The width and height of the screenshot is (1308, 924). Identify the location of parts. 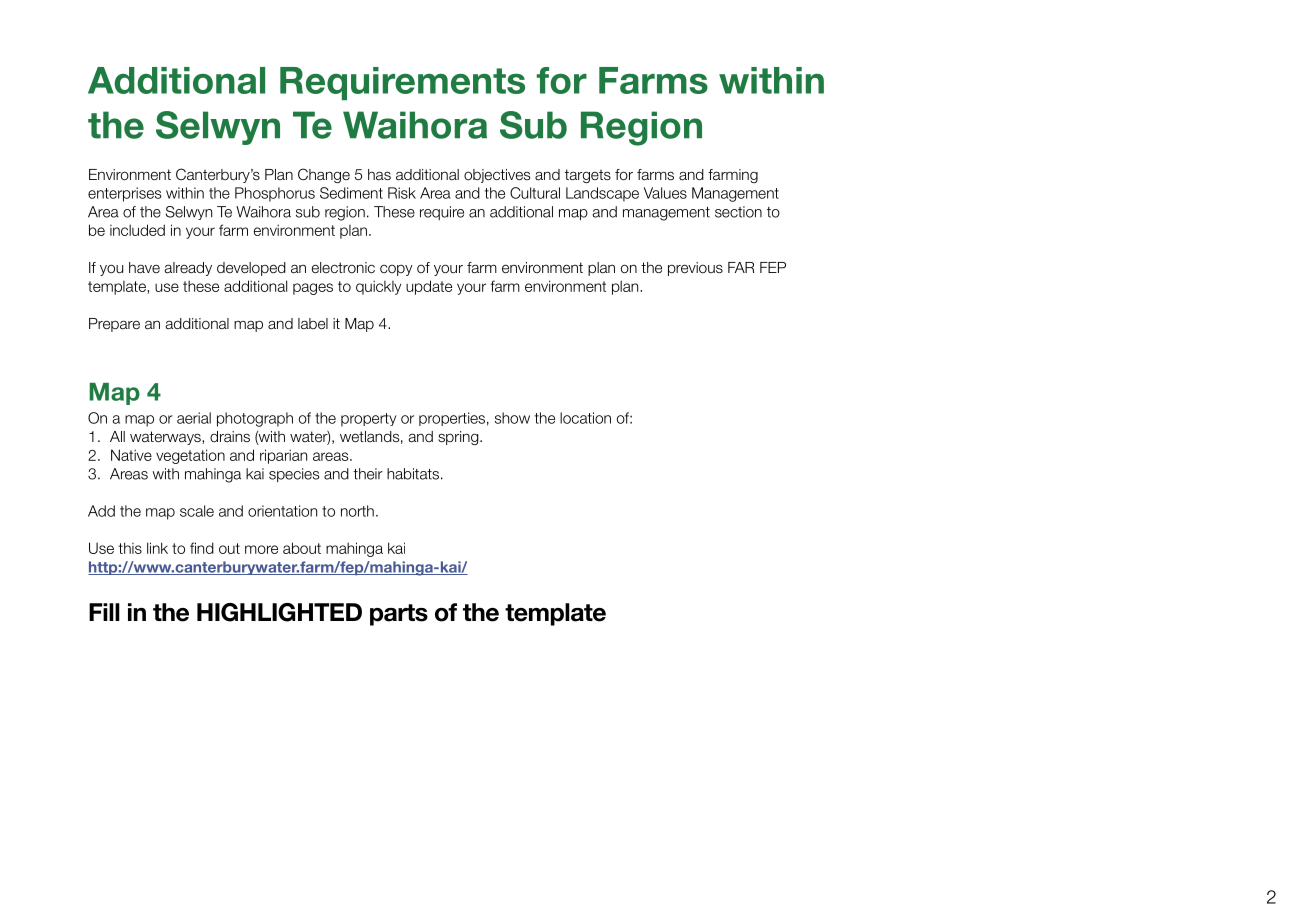
(399, 615).
